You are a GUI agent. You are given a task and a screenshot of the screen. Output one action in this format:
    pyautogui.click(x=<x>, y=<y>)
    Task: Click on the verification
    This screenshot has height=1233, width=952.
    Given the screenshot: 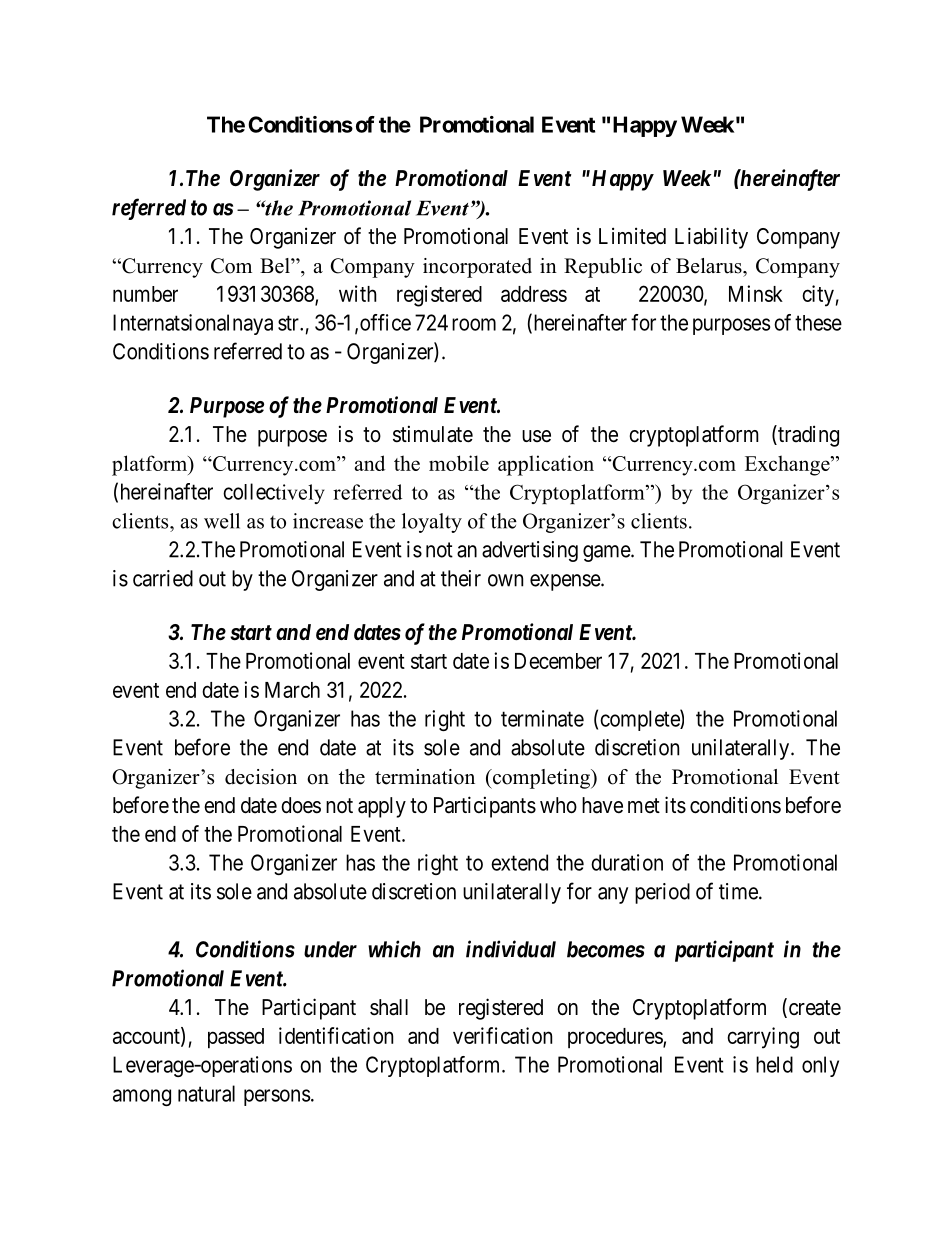 What is the action you would take?
    pyautogui.click(x=502, y=1035)
